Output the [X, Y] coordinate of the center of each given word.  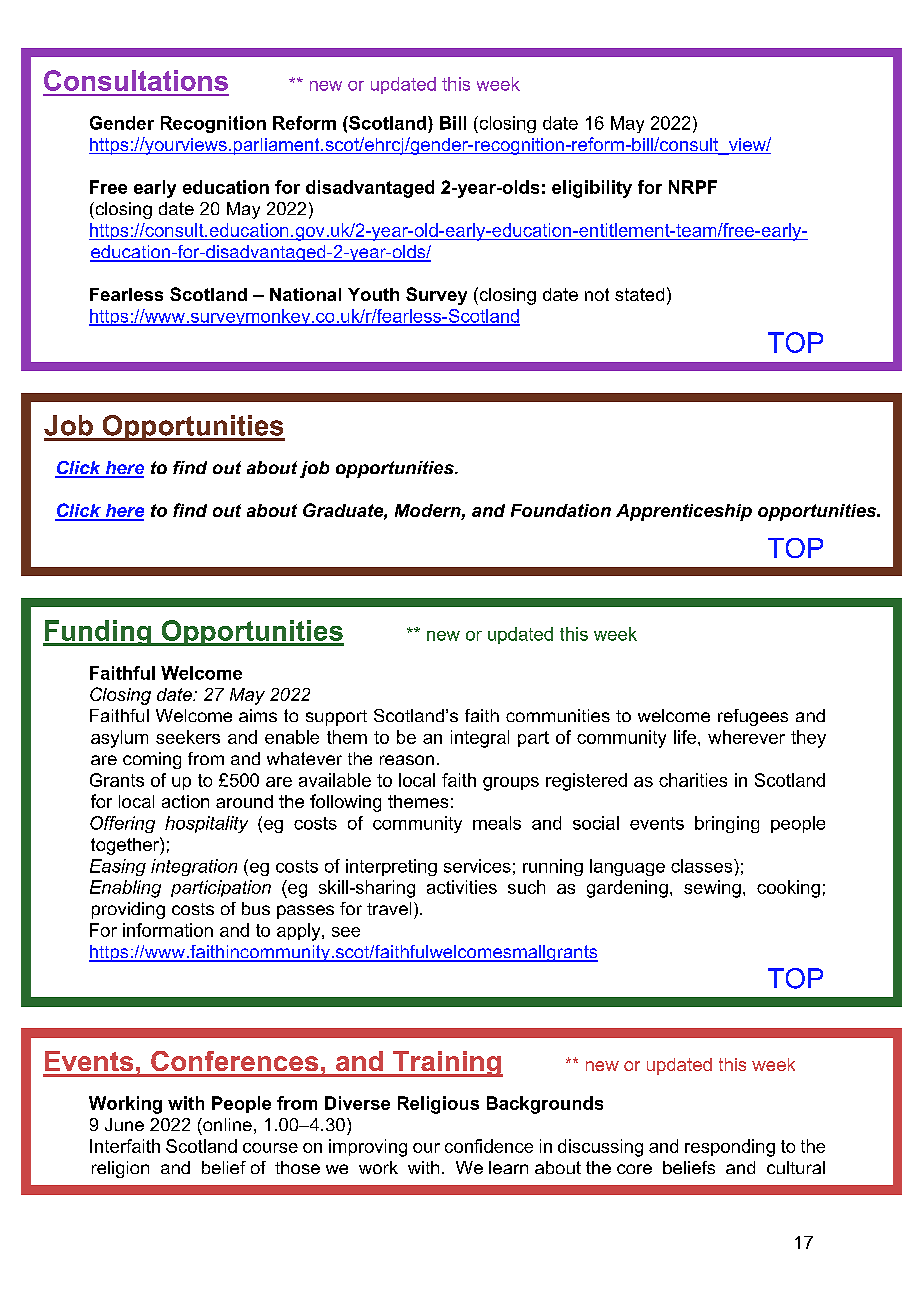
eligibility [592, 189]
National [305, 294]
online [226, 1124]
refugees [753, 717]
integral [480, 739]
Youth [373, 294]
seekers [188, 737]
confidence [489, 1146]
